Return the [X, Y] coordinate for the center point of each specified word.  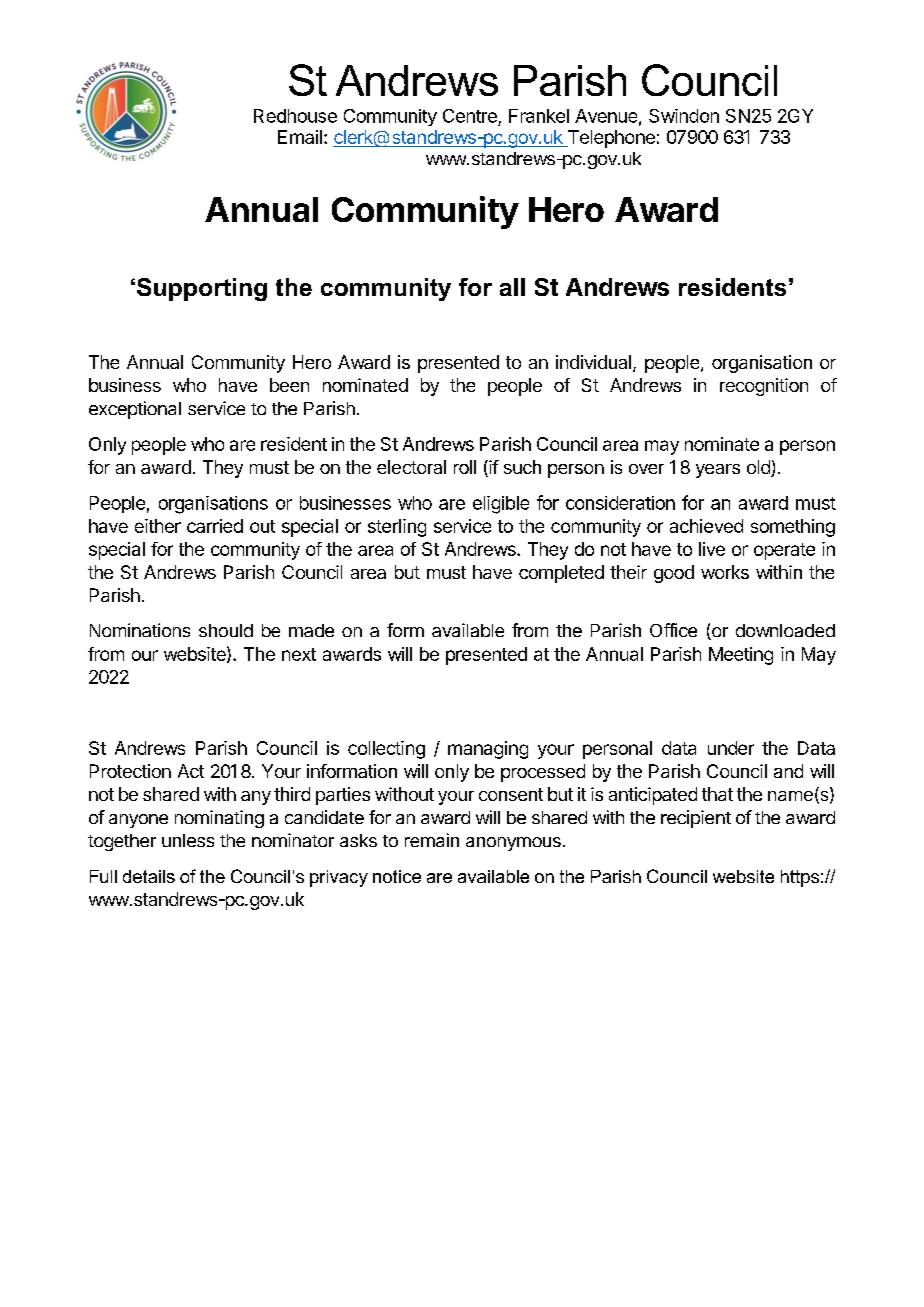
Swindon [684, 116]
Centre [470, 116]
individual [593, 362]
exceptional [135, 410]
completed [561, 574]
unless [188, 840]
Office [673, 630]
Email [300, 137]
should [226, 630]
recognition [764, 387]
